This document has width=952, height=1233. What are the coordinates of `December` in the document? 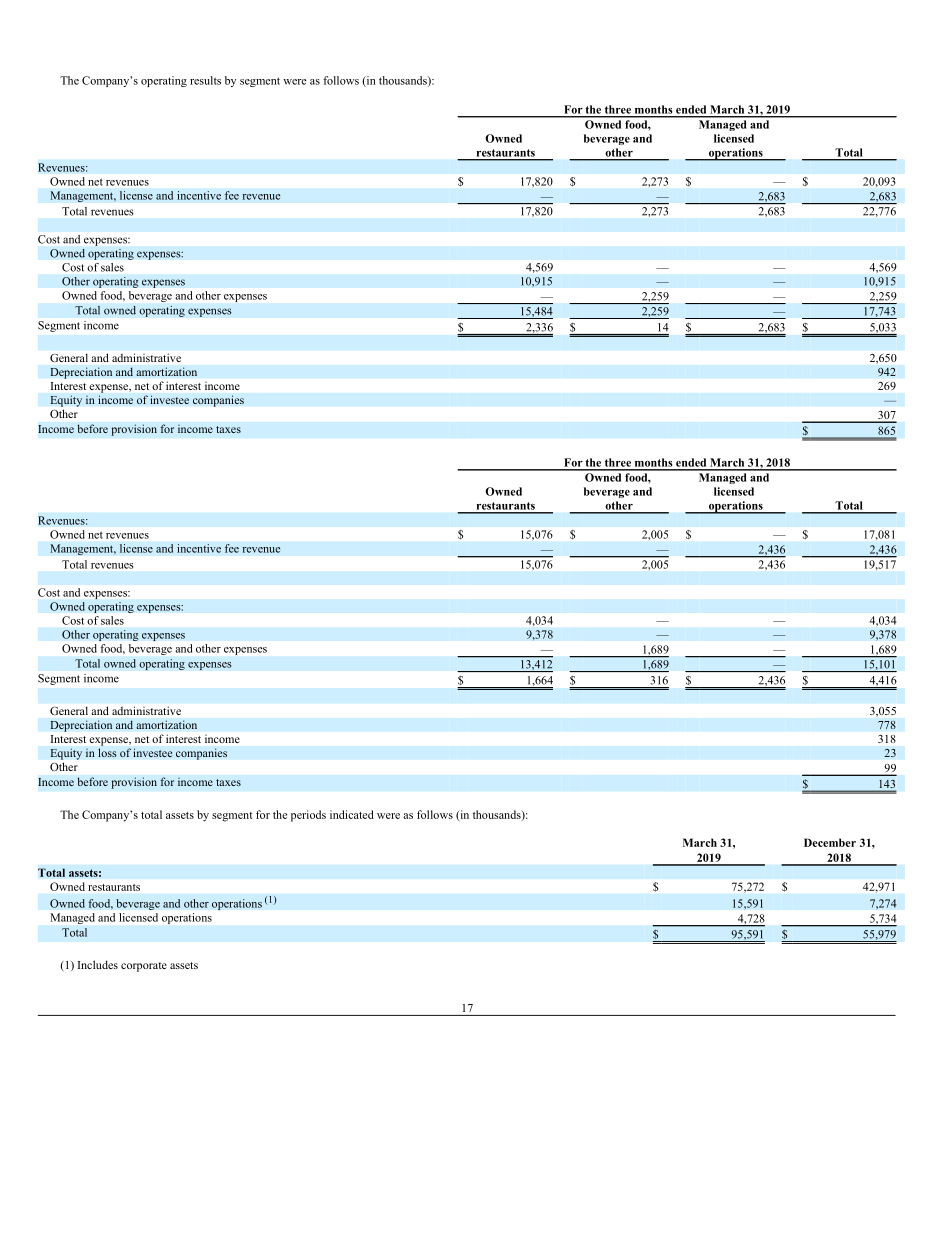 It's located at (830, 842).
